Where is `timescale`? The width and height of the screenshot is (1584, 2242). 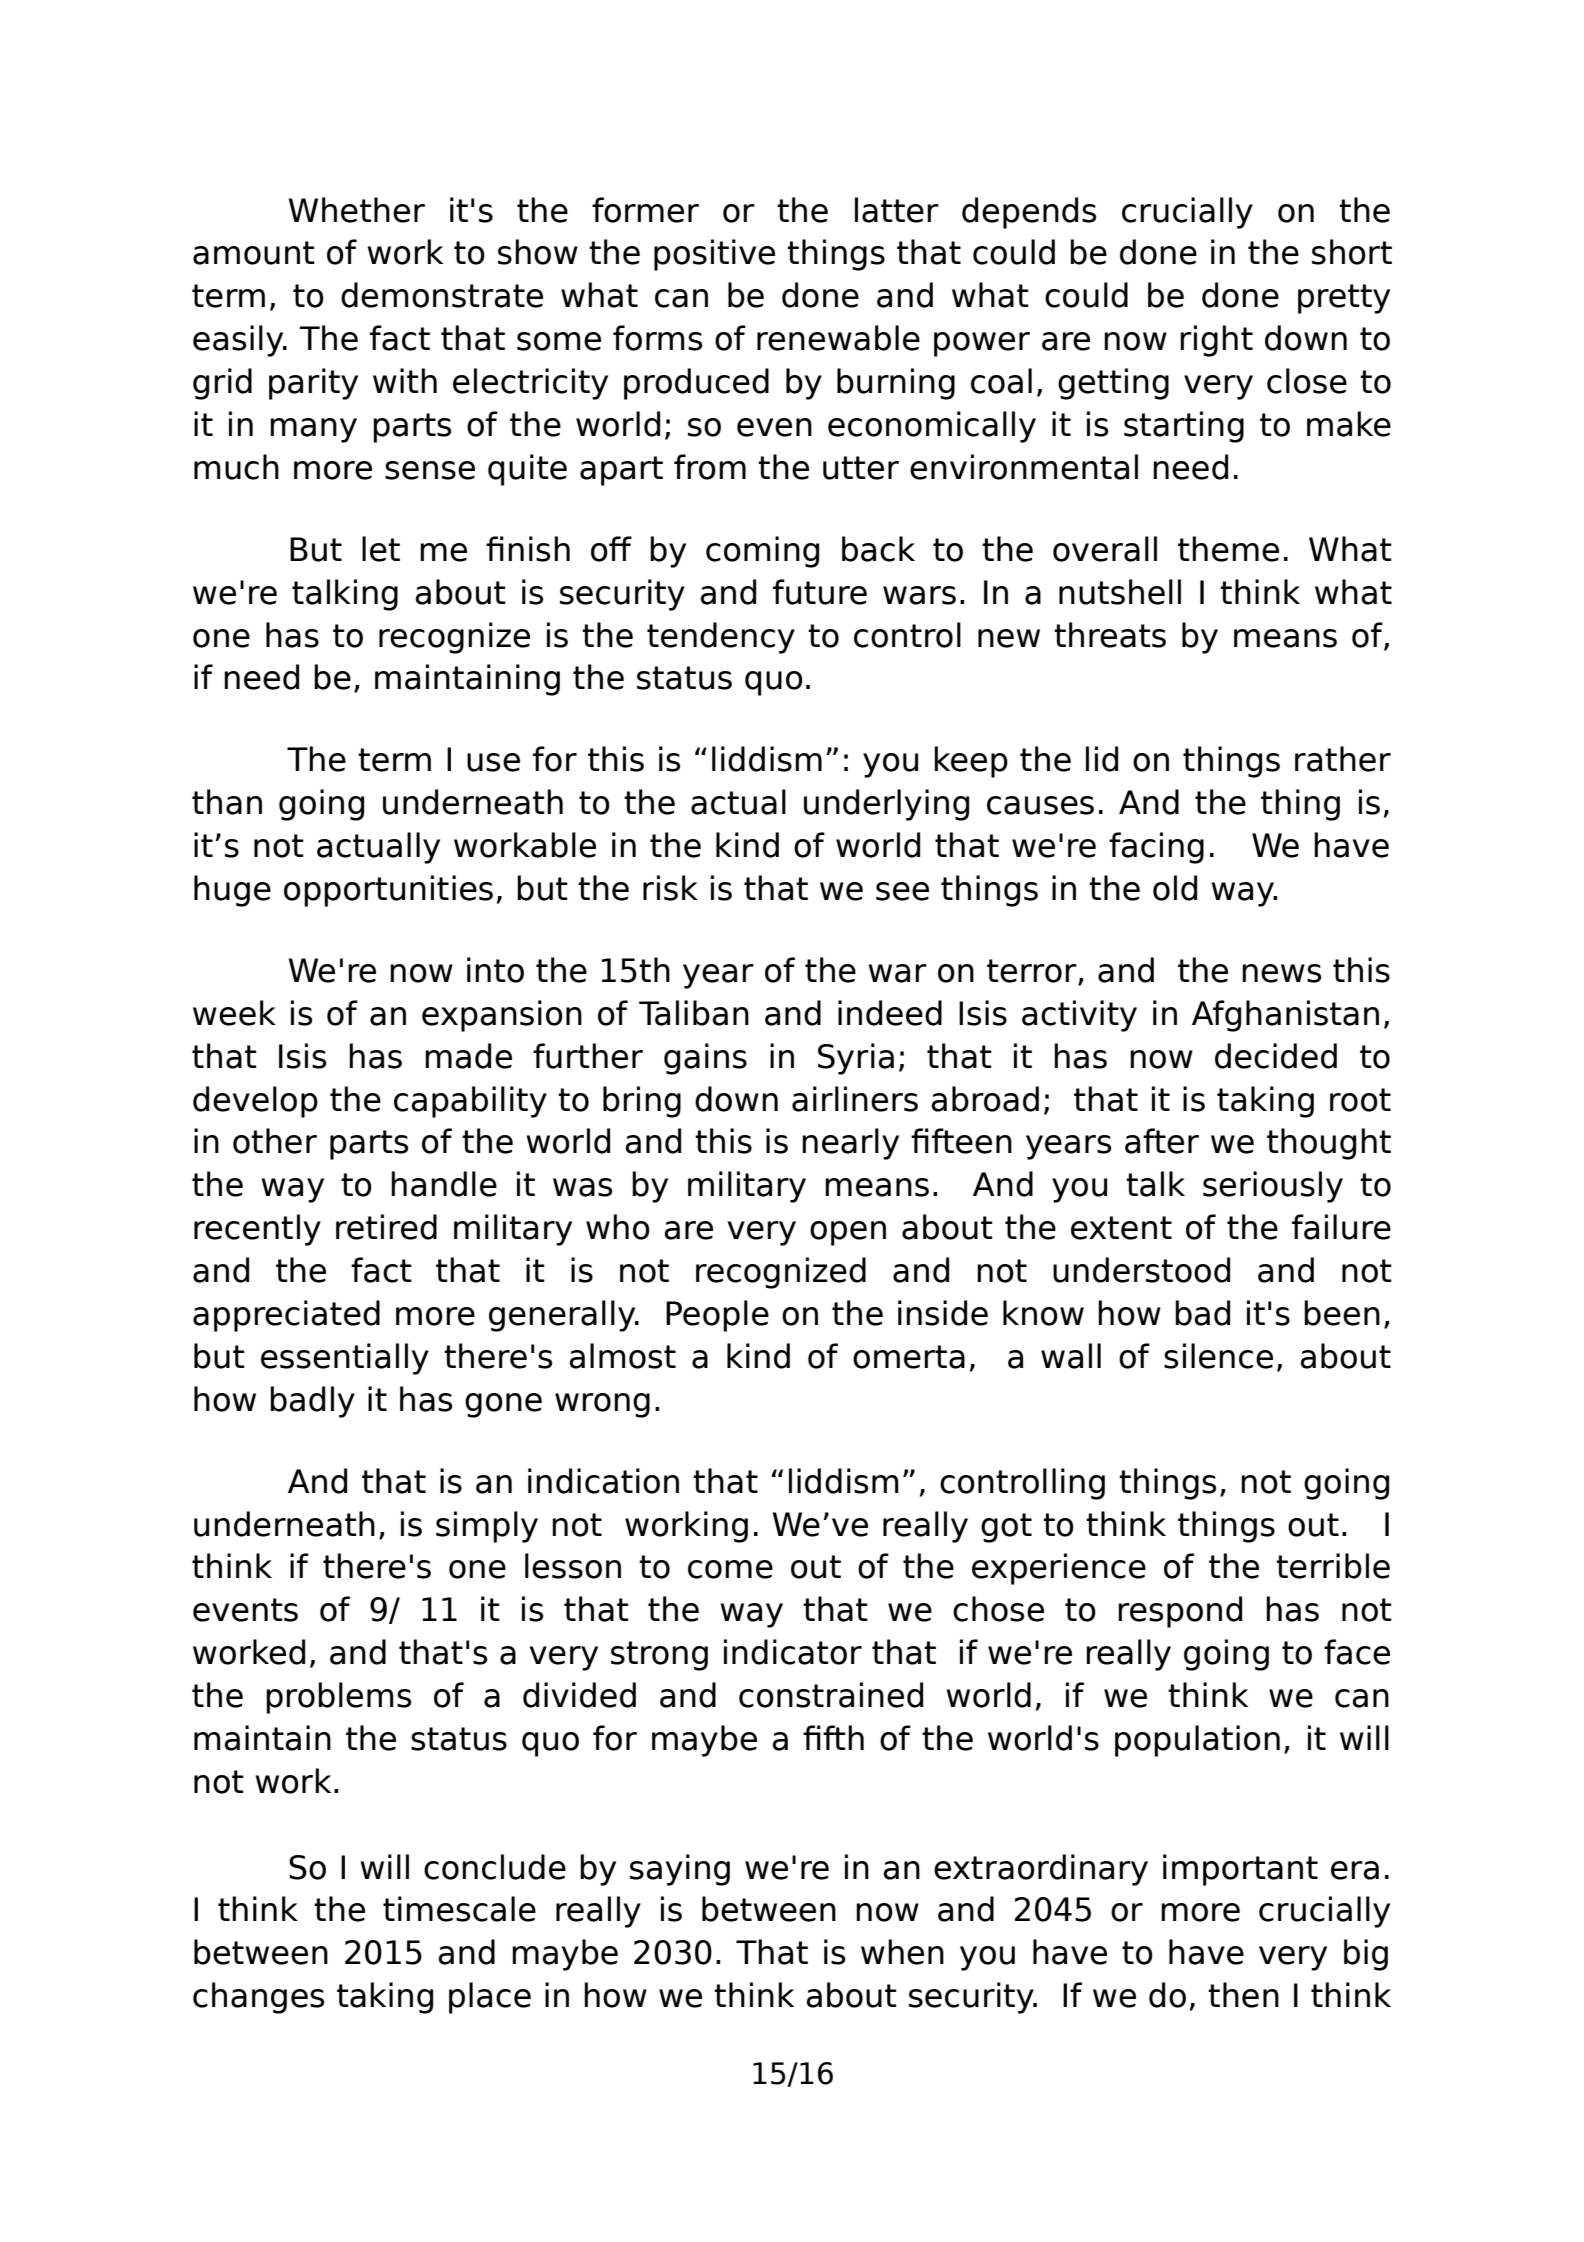 timescale is located at coordinates (459, 1909).
